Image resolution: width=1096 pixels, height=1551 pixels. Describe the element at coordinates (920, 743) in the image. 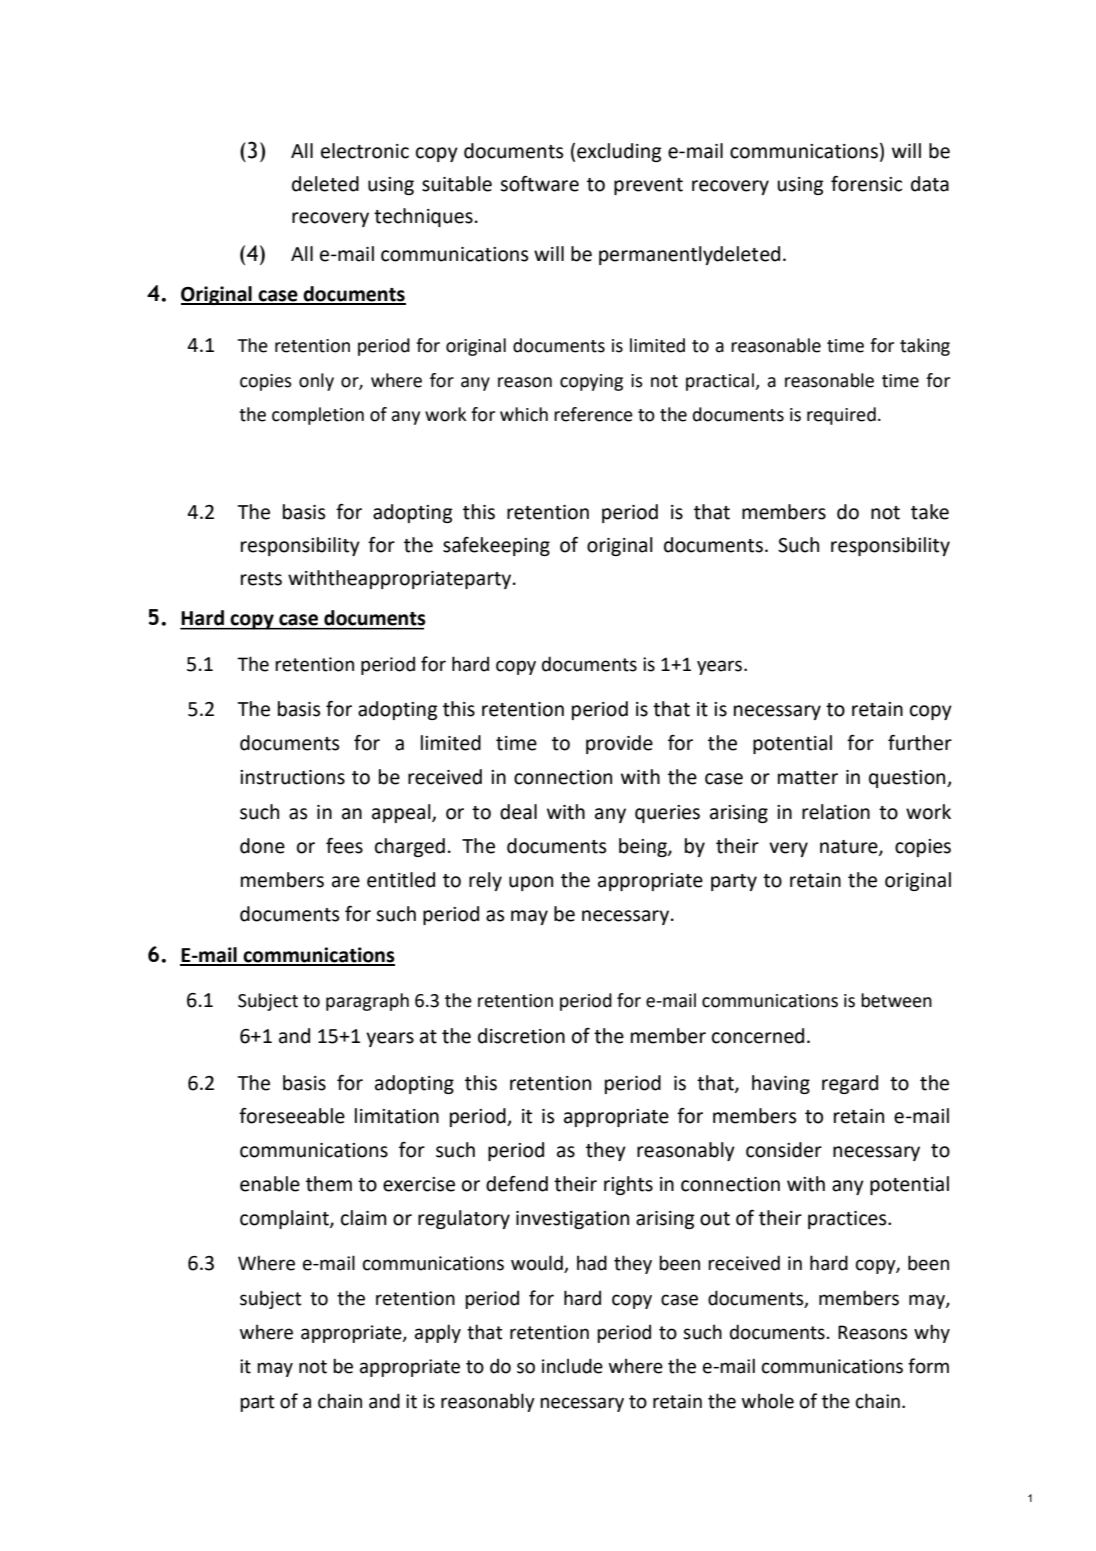

I see `further` at that location.
